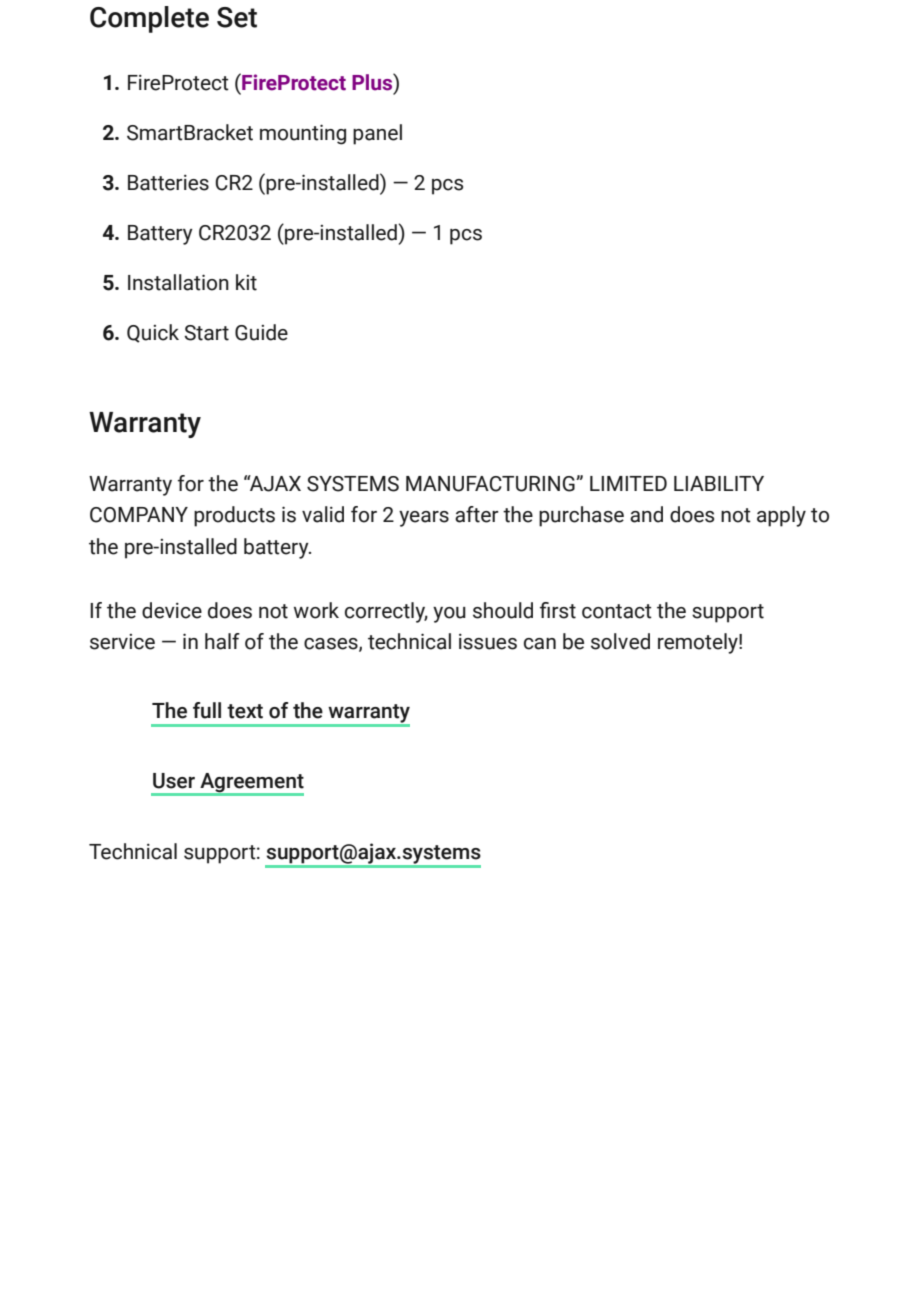  Describe the element at coordinates (719, 483) in the screenshot. I see `LIABILITY` at that location.
